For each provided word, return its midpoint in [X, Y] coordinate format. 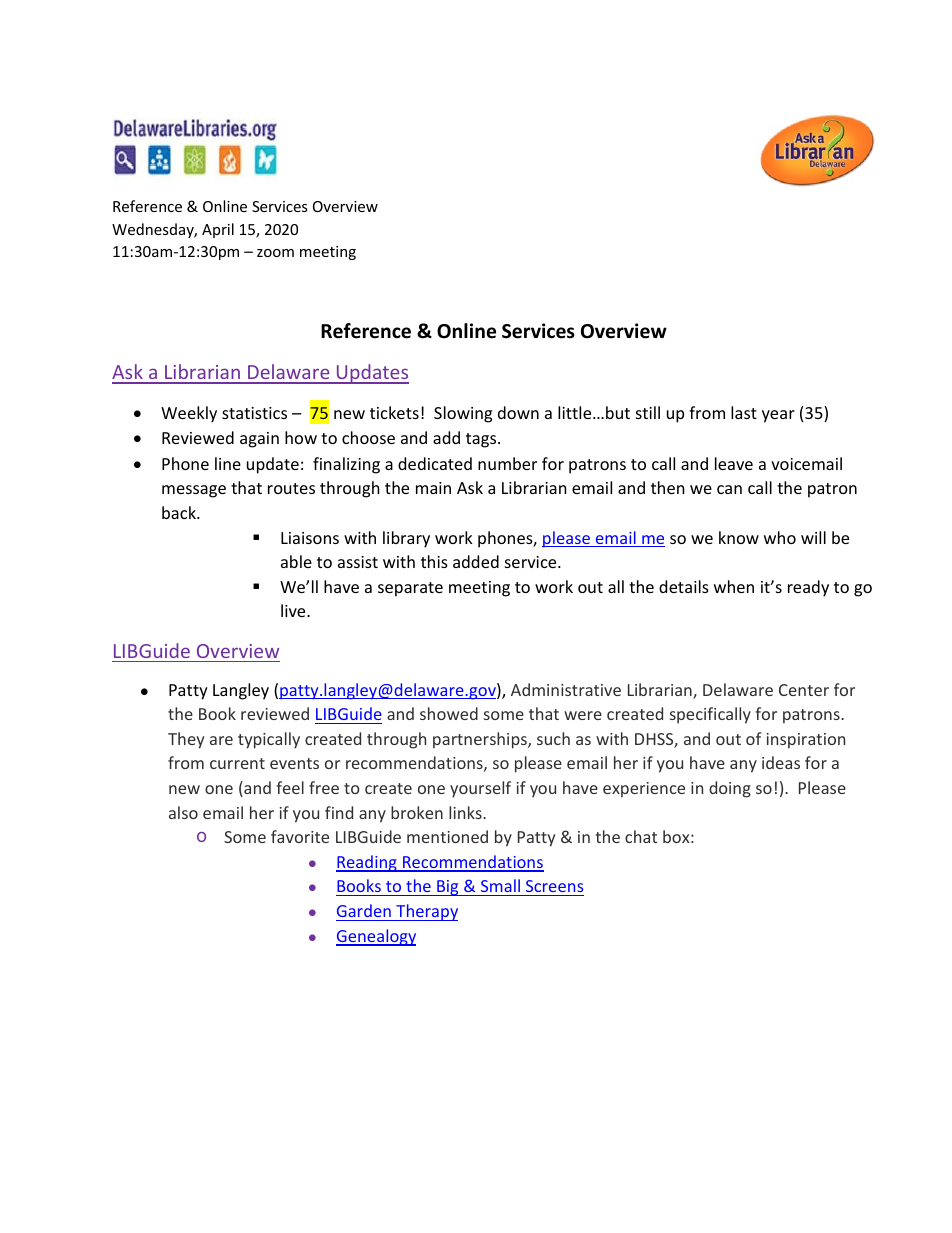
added [476, 561]
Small [500, 887]
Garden [364, 910]
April [218, 230]
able [296, 561]
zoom [275, 253]
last [744, 412]
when [734, 586]
